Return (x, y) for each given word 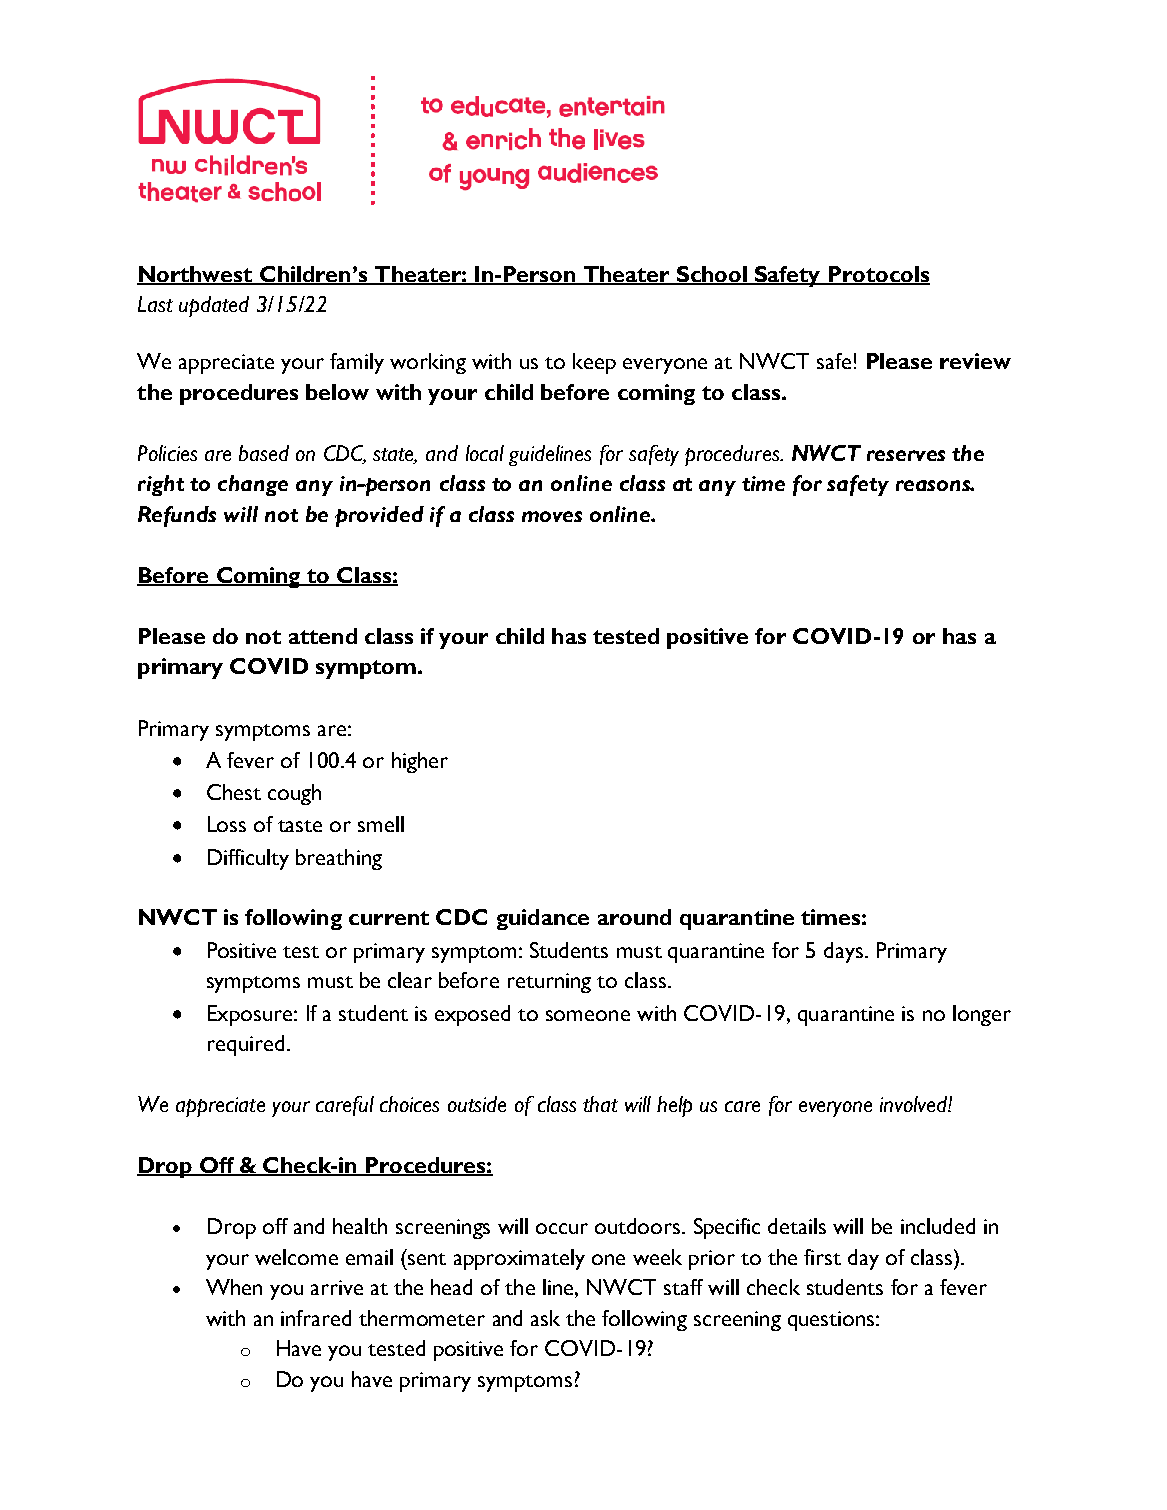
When (234, 1287)
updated (214, 306)
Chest (234, 792)
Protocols (878, 275)
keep (594, 363)
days (843, 952)
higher (420, 762)
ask (545, 1318)
